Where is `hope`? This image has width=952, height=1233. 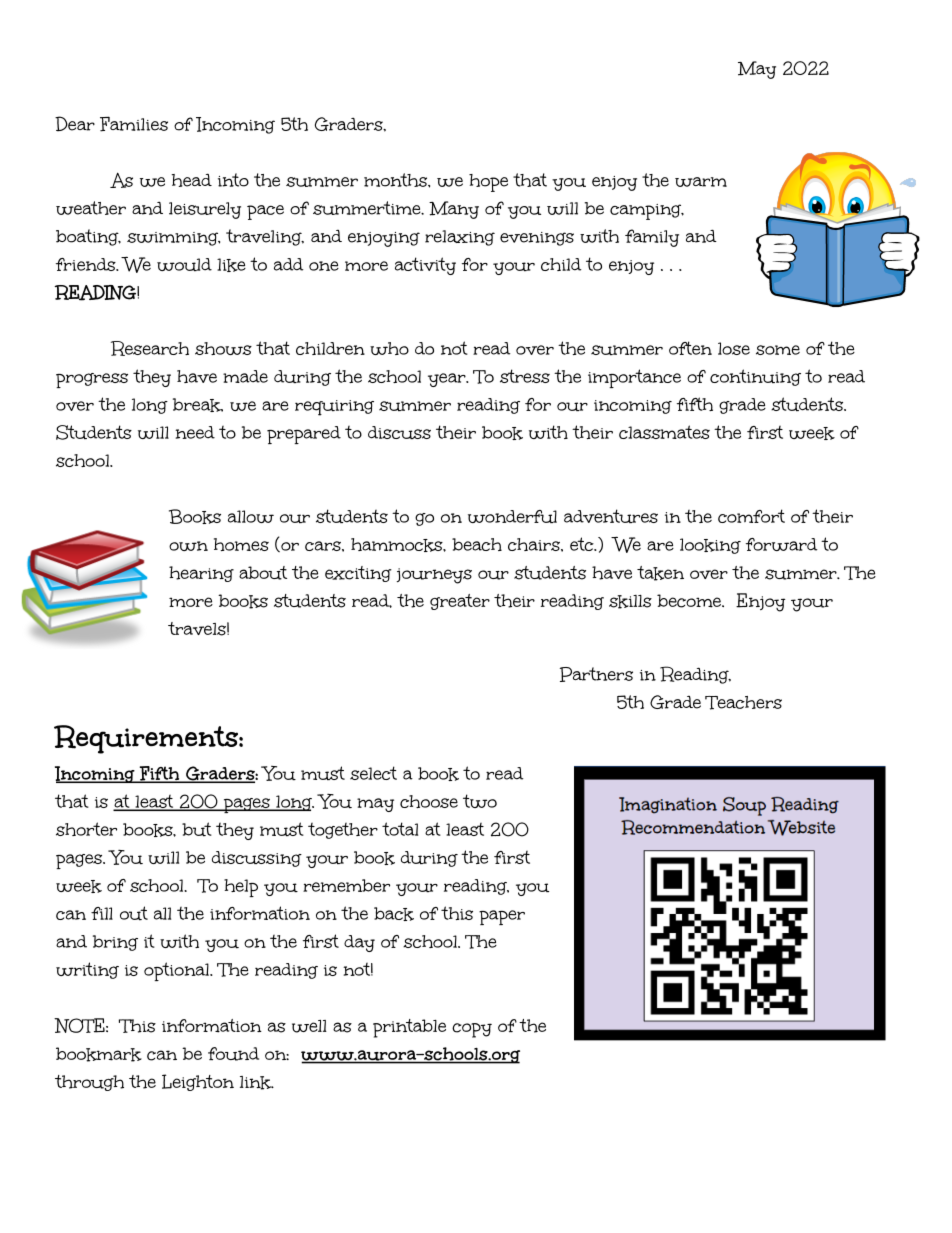 hope is located at coordinates (488, 183).
